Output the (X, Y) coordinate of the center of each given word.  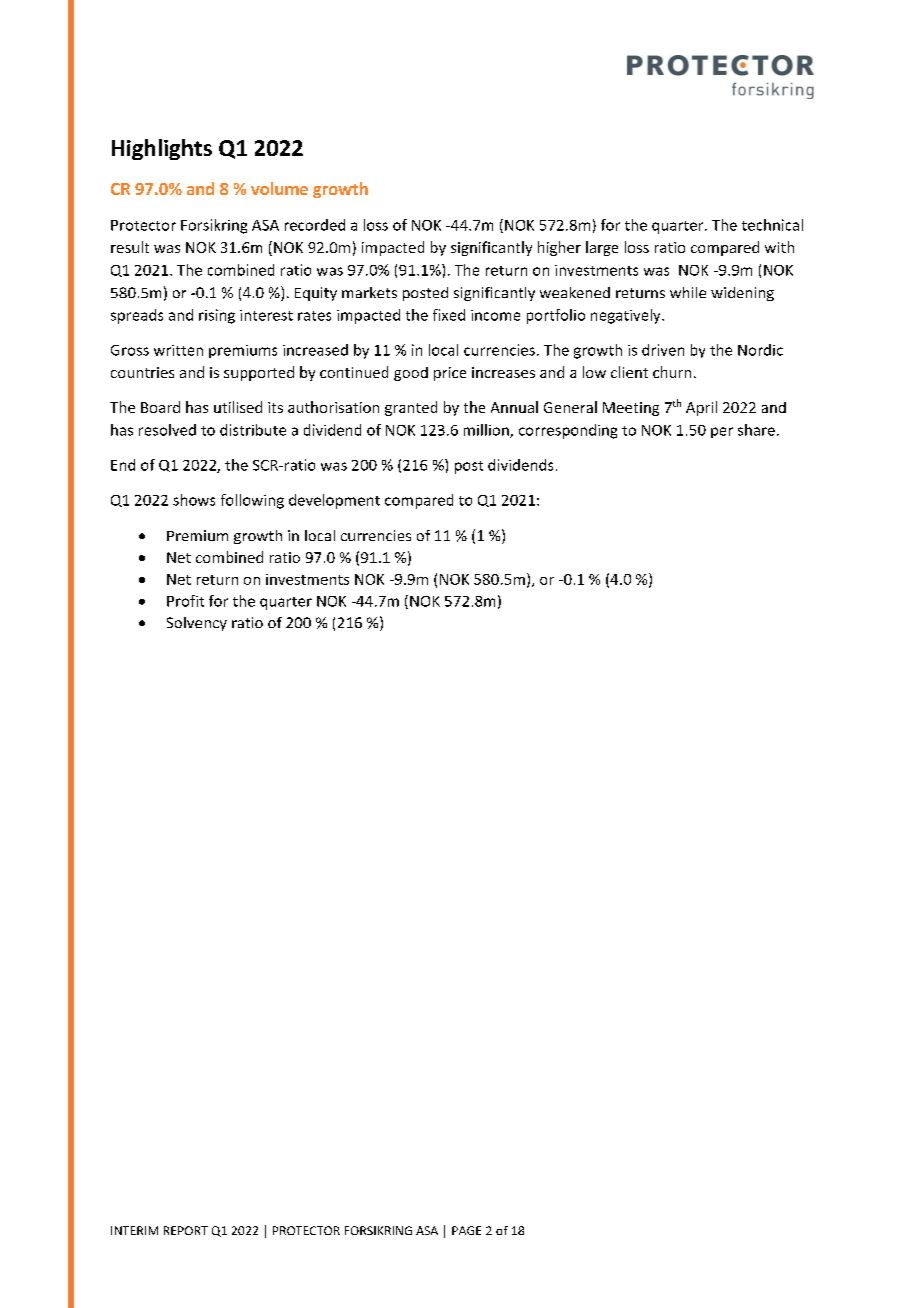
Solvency (197, 624)
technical (772, 225)
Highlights (162, 149)
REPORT (186, 1230)
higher (559, 248)
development (334, 501)
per (722, 432)
